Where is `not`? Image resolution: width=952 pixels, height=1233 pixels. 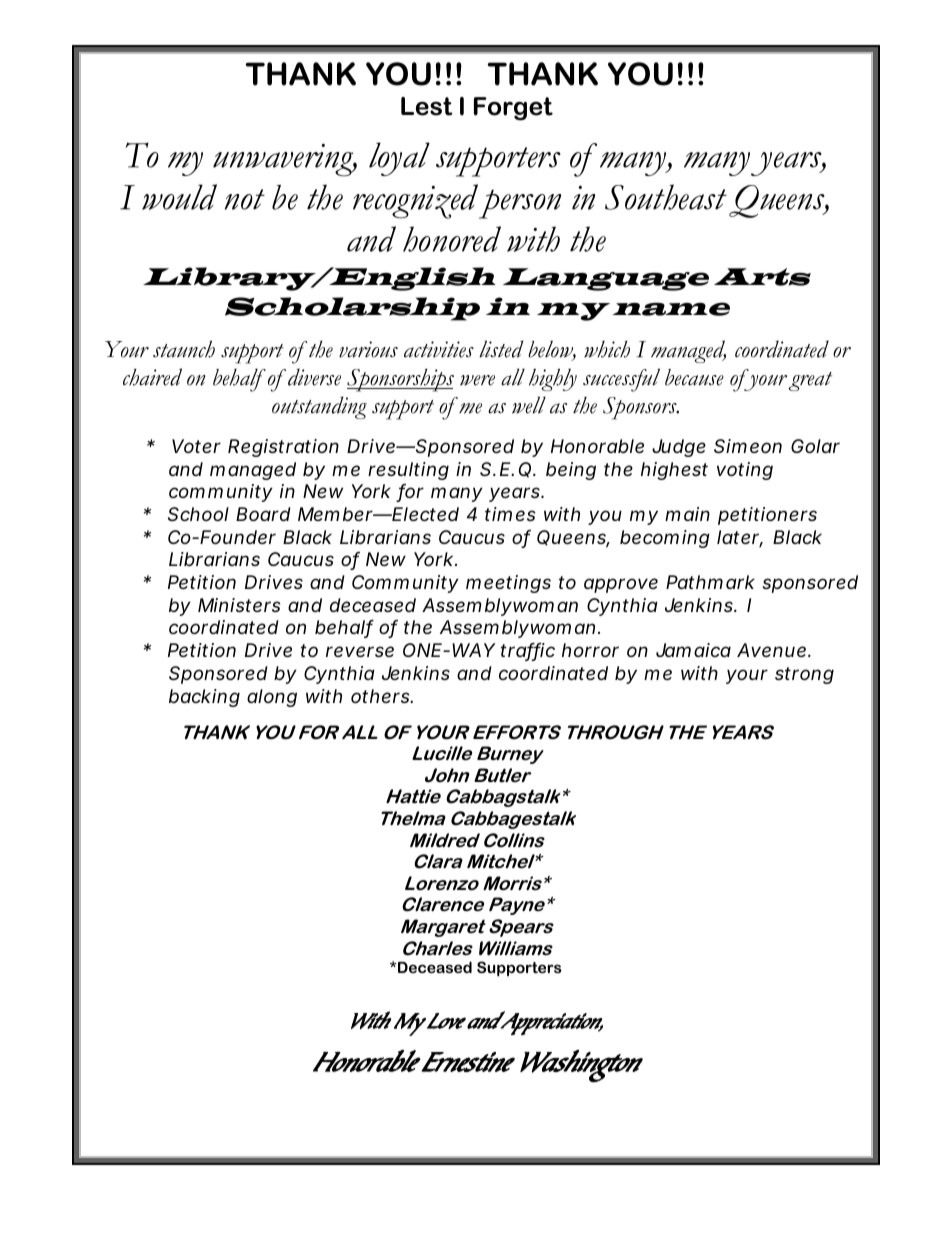 not is located at coordinates (245, 199).
